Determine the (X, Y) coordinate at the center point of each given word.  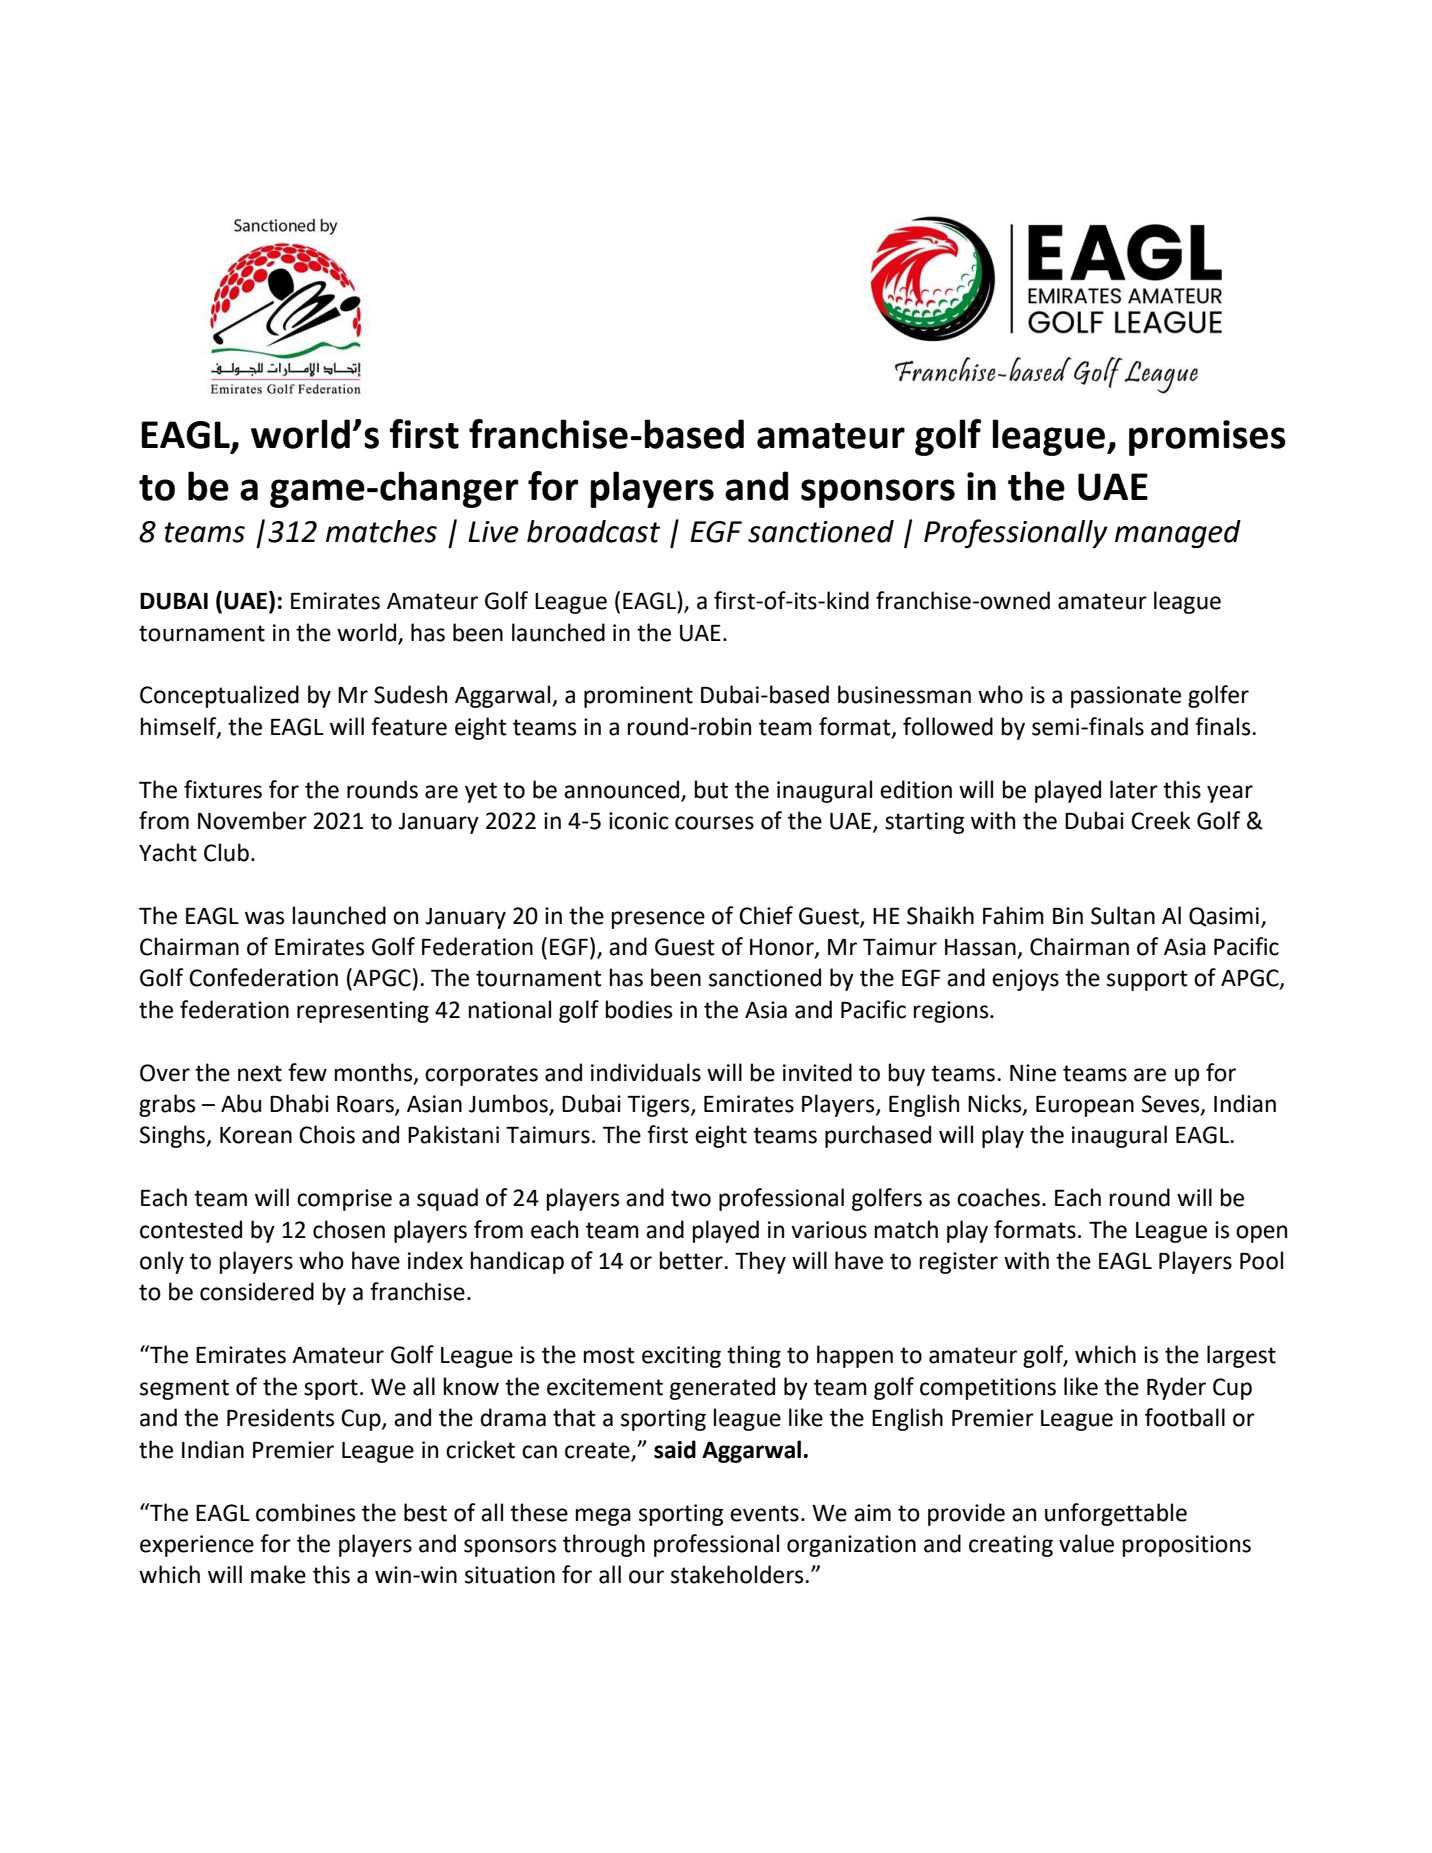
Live (493, 532)
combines (305, 1512)
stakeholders (737, 1574)
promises (1207, 438)
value (1086, 1543)
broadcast (593, 531)
